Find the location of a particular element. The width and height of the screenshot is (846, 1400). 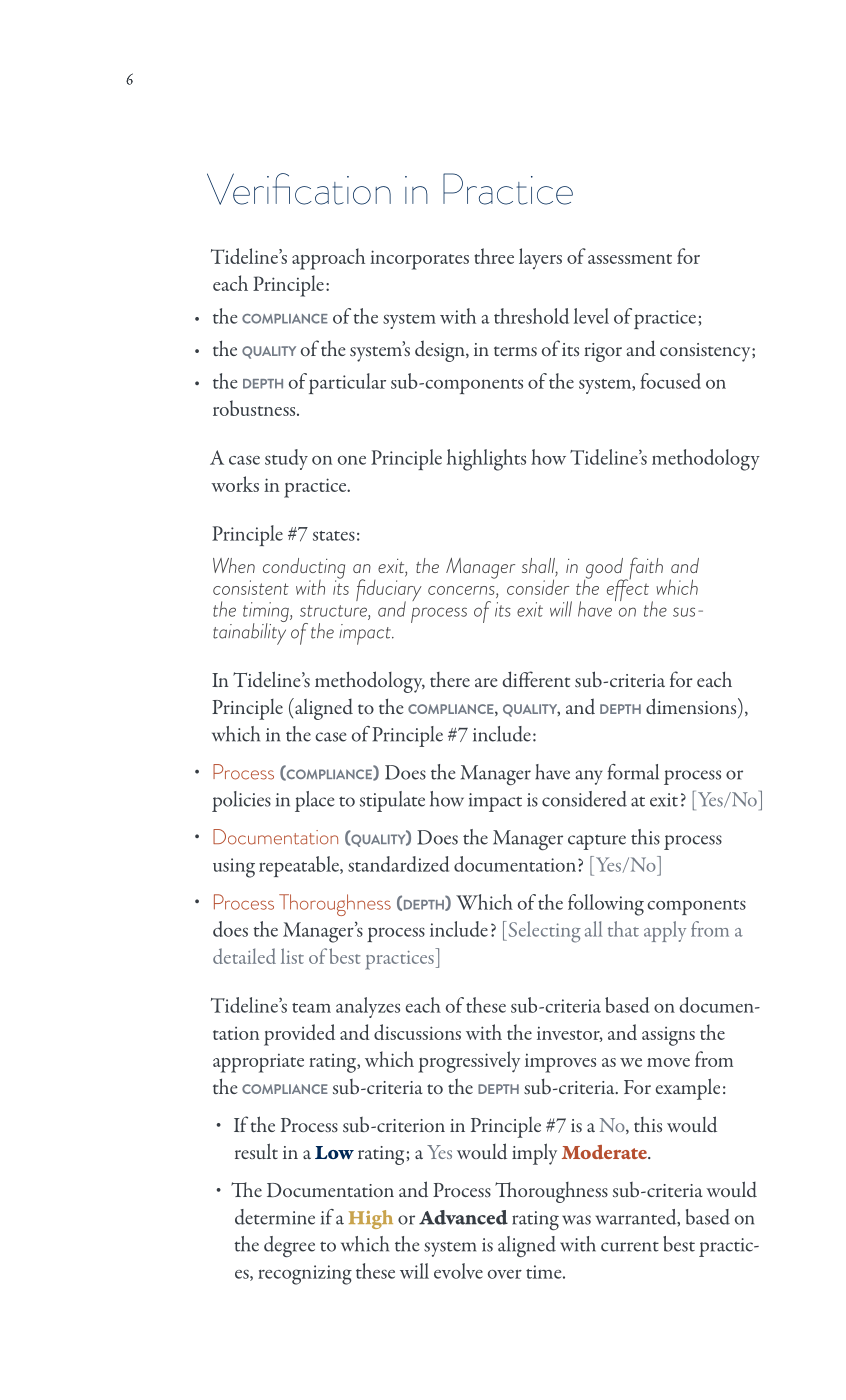

three is located at coordinates (494, 256).
